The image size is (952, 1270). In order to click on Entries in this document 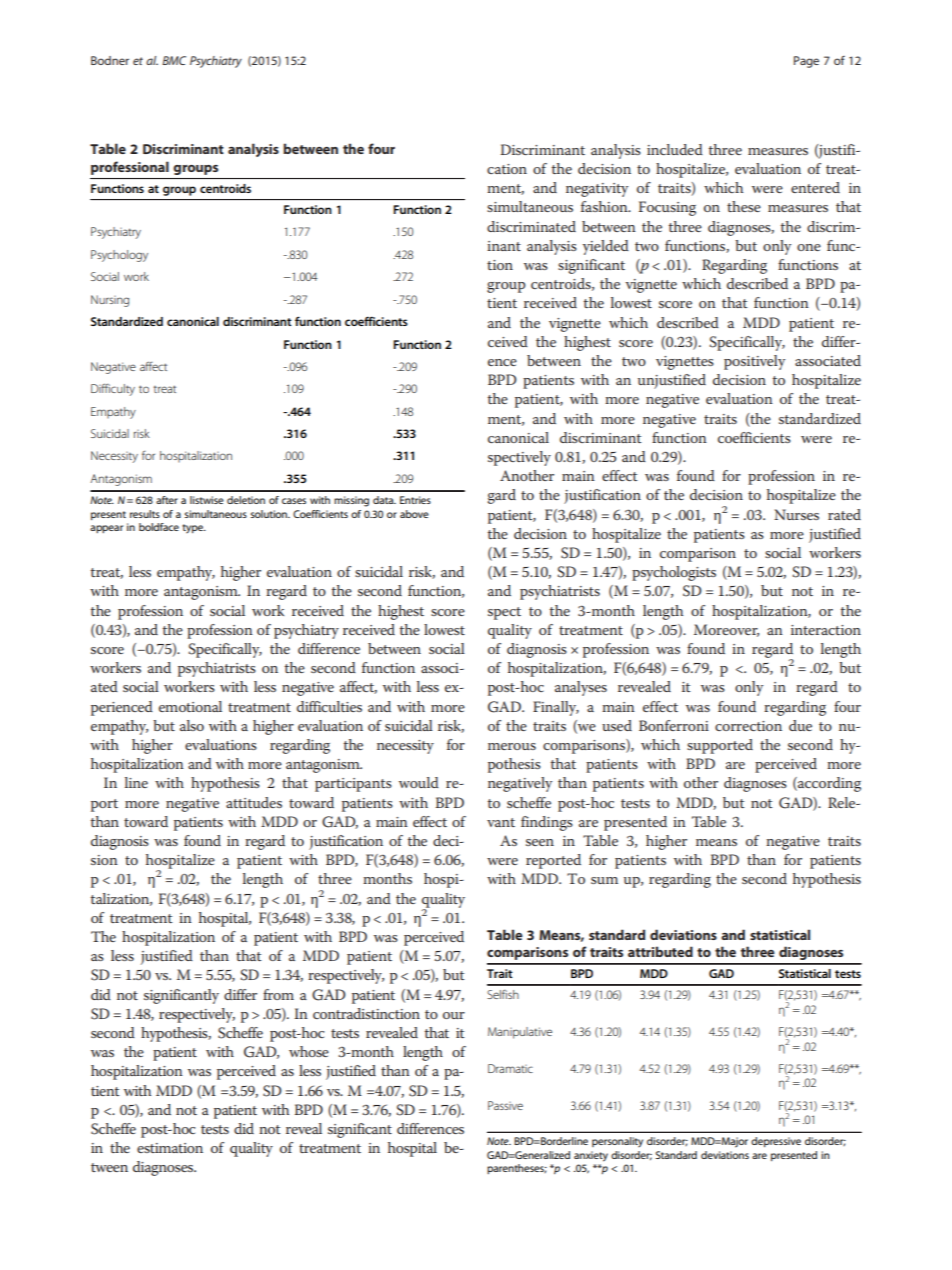, I will do `click(415, 500)`.
